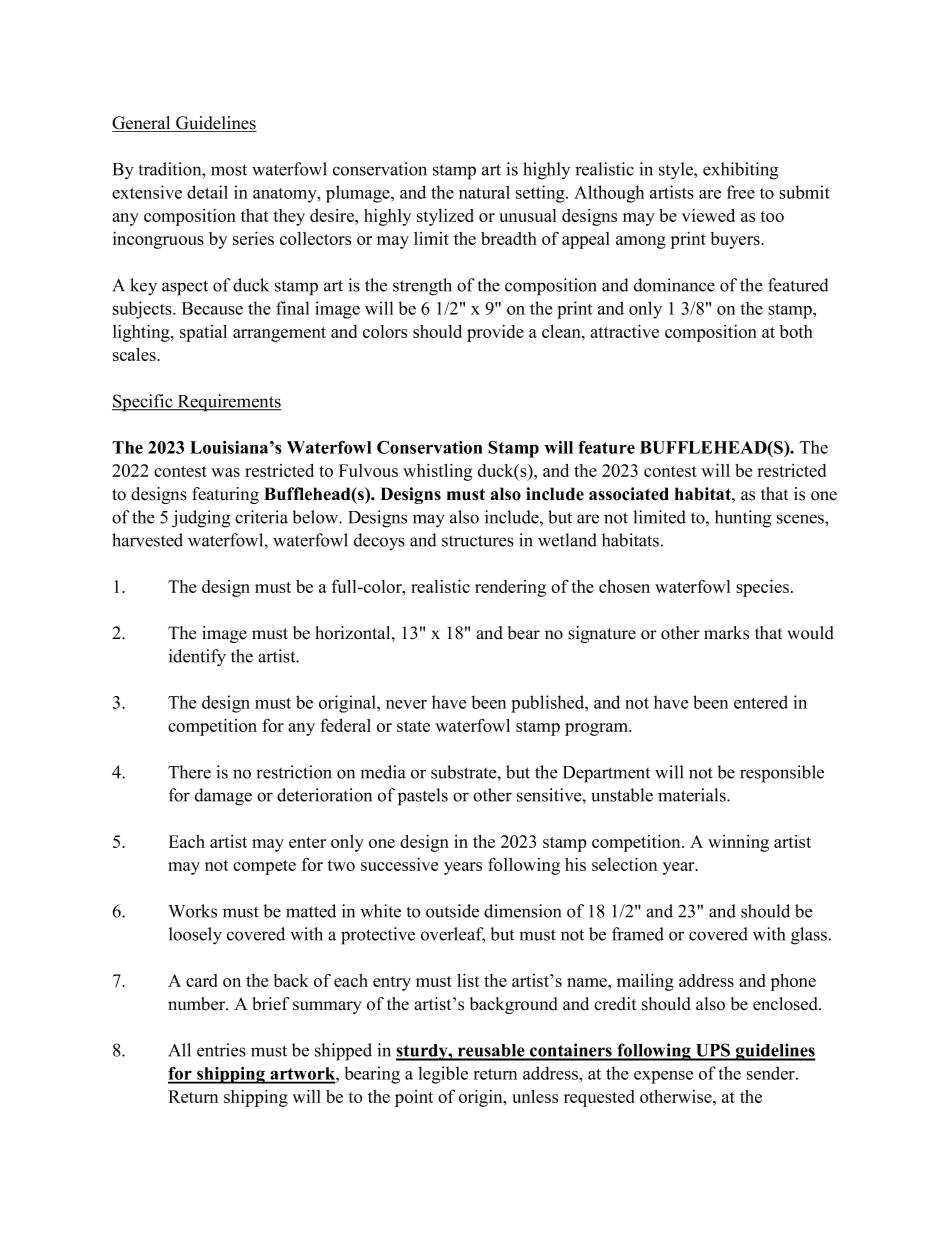 The height and width of the page is (1233, 952). What do you see at coordinates (229, 170) in the page?
I see `most` at bounding box center [229, 170].
